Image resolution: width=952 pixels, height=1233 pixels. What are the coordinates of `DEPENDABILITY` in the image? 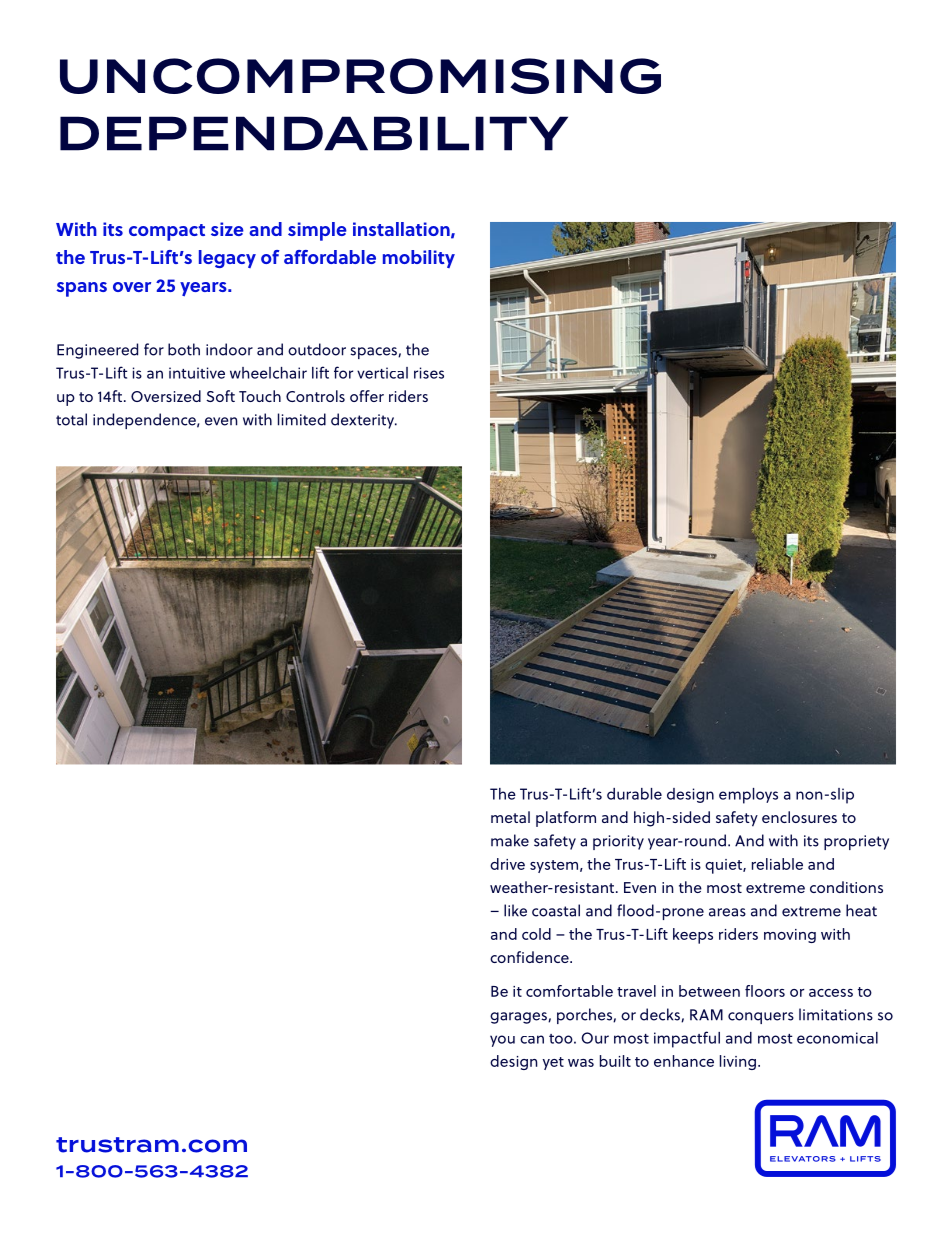 It's located at (314, 133).
